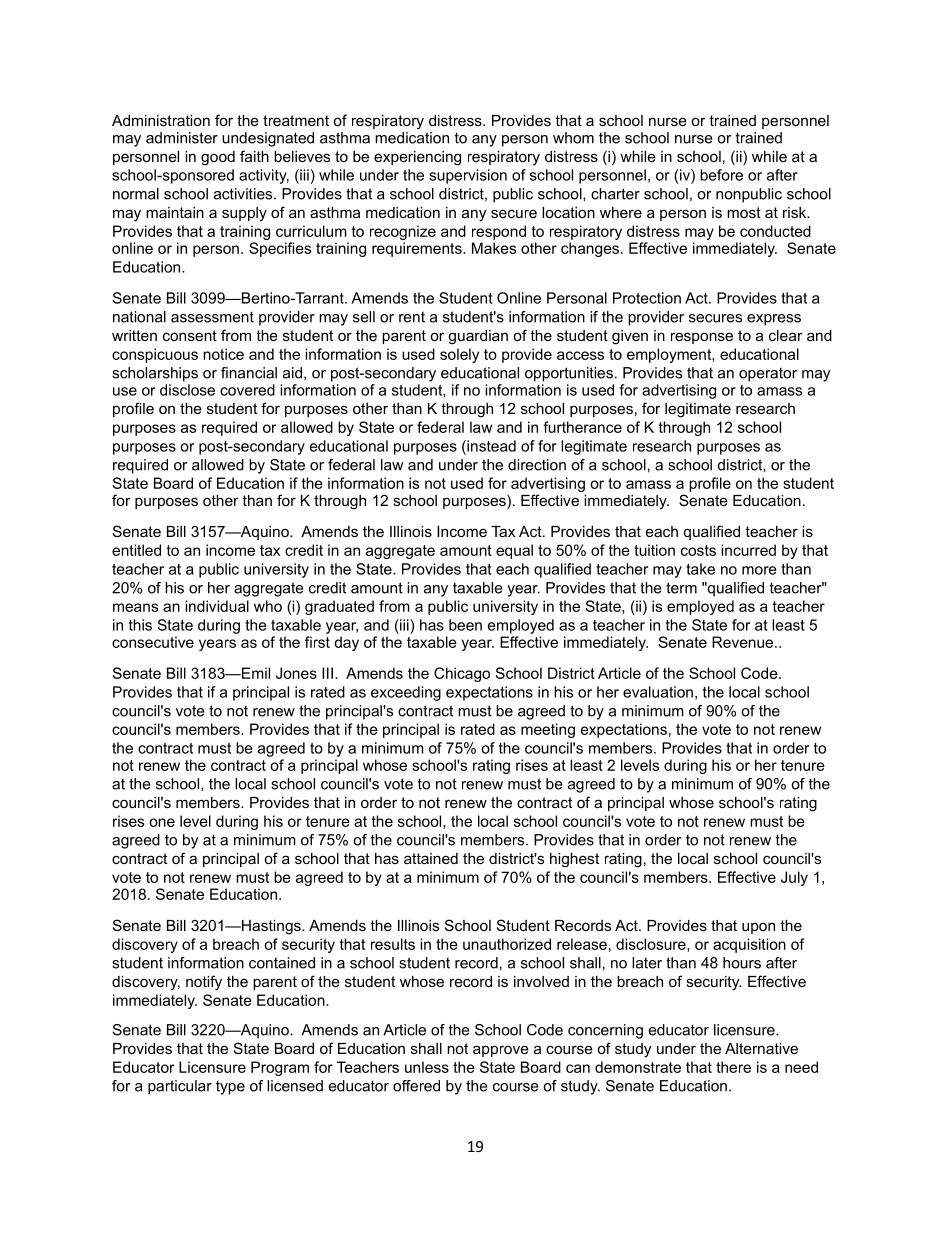 The image size is (952, 1233). I want to click on contained, so click(282, 963).
